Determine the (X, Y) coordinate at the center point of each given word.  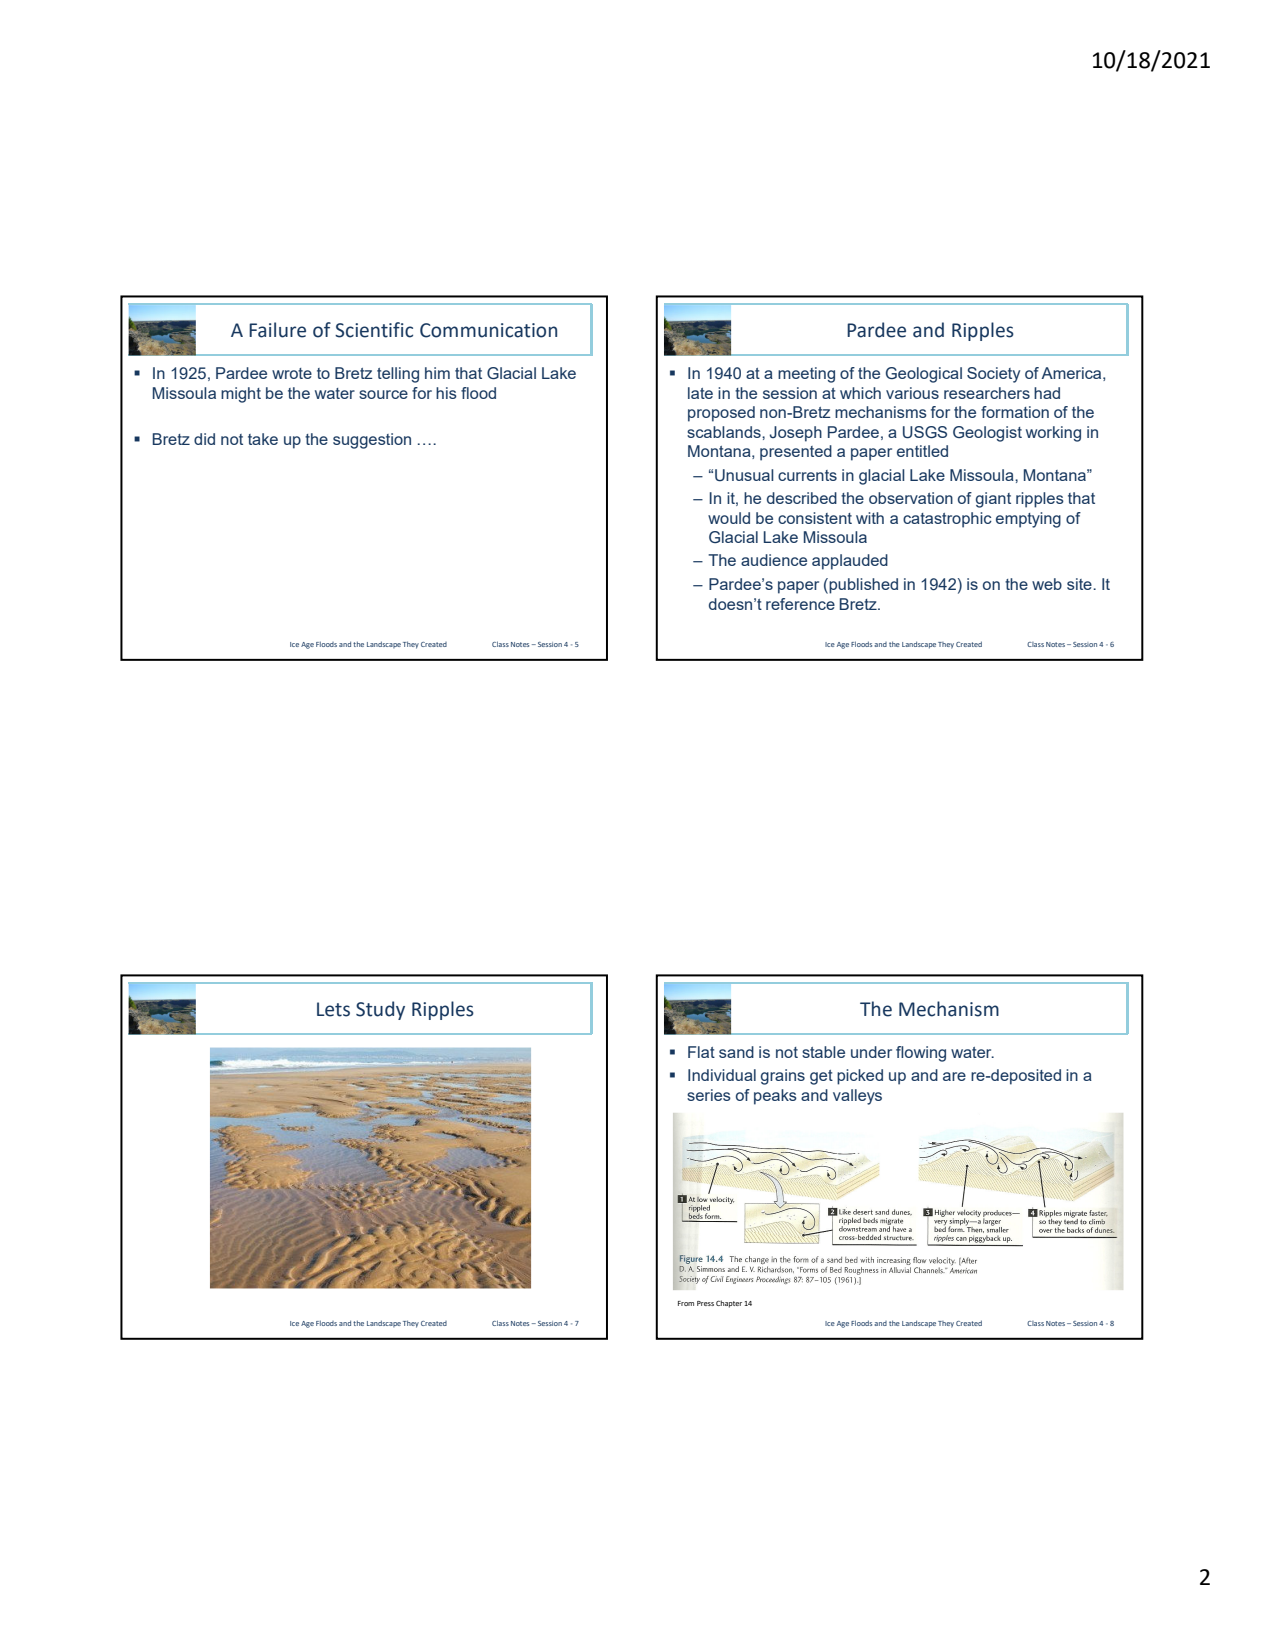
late (700, 393)
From (686, 1303)
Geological (924, 375)
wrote (292, 373)
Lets (333, 1009)
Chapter (729, 1304)
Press (705, 1303)
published (862, 586)
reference (800, 604)
